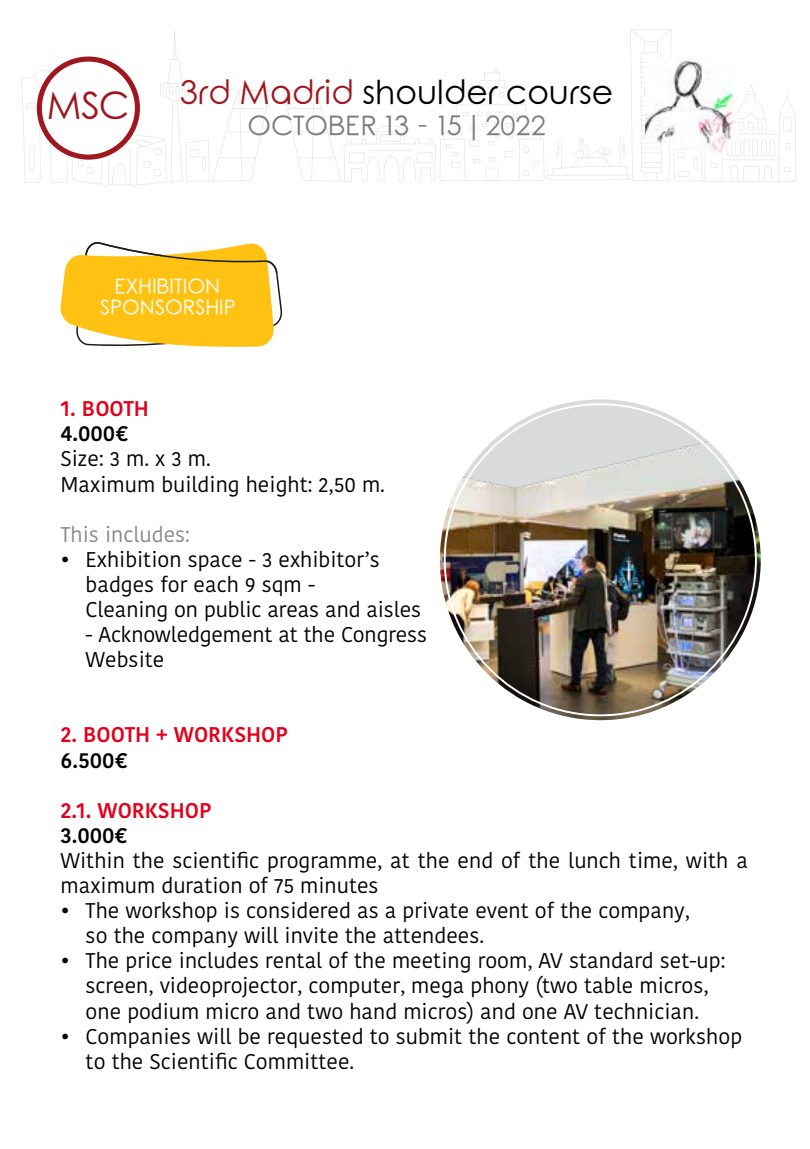 This page has width=810, height=1149. I want to click on MSC, so click(87, 105).
